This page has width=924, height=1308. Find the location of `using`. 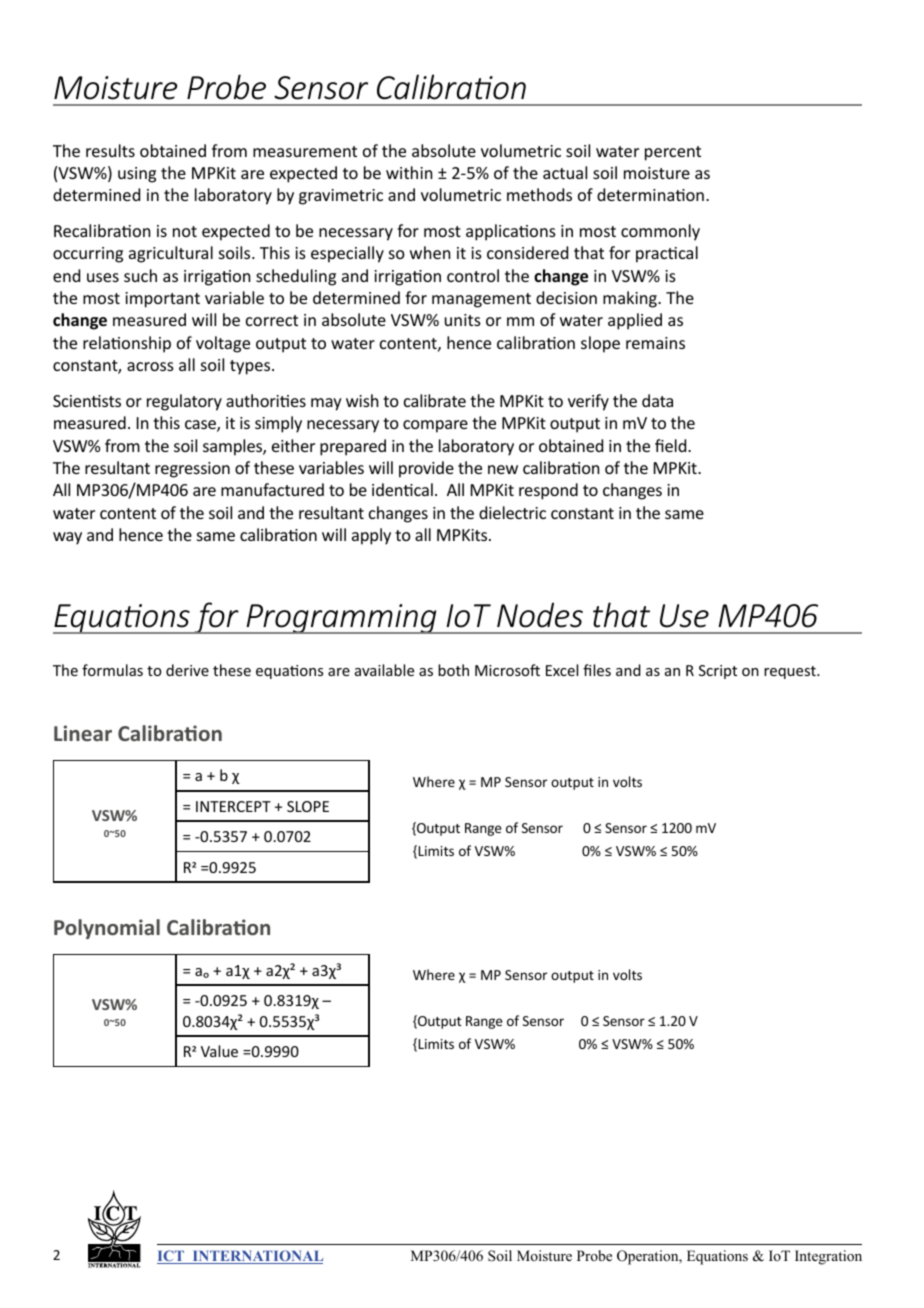

using is located at coordinates (137, 175).
